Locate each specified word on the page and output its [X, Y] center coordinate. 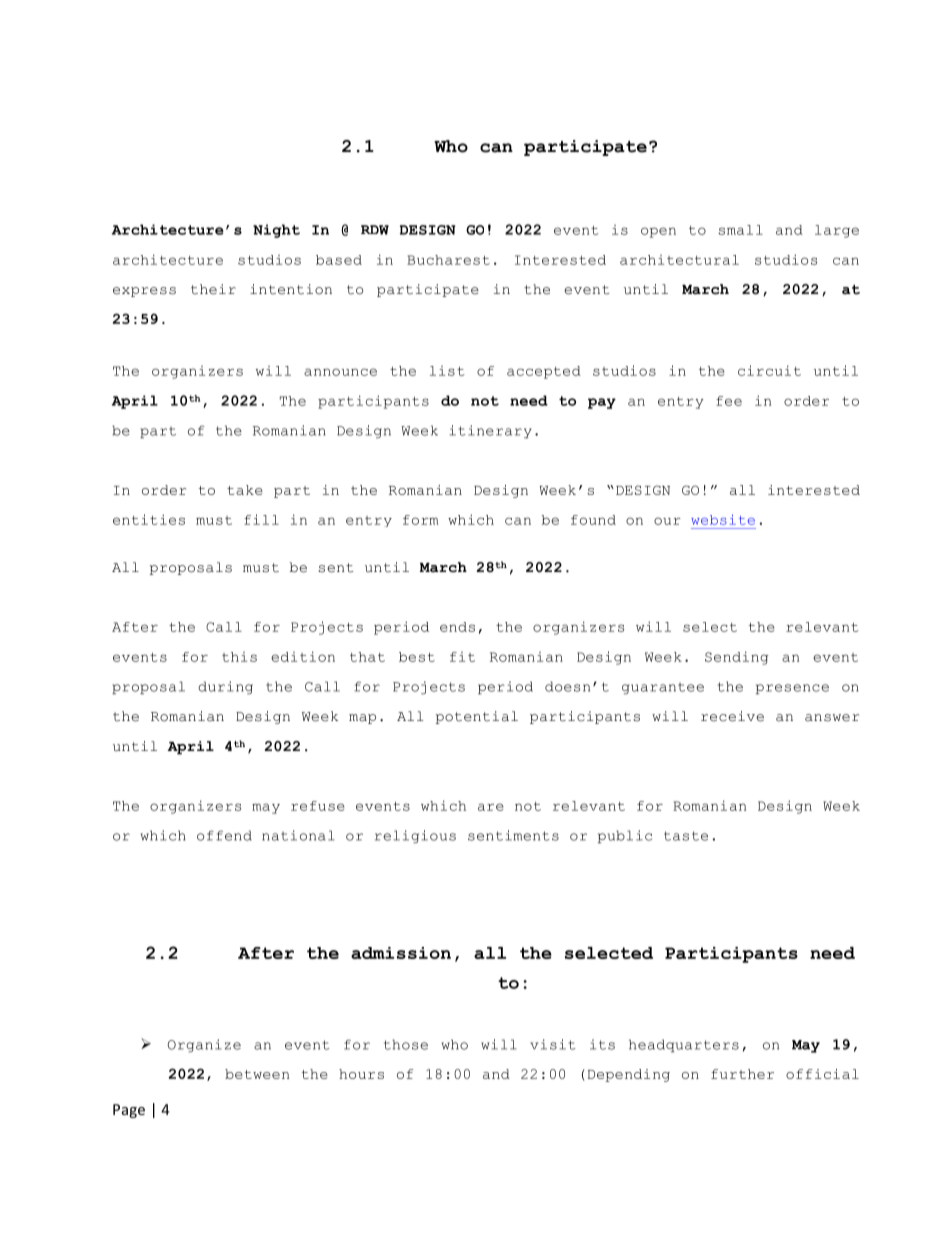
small [741, 230]
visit [553, 1044]
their [213, 289]
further [742, 1074]
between [257, 1074]
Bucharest [448, 260]
